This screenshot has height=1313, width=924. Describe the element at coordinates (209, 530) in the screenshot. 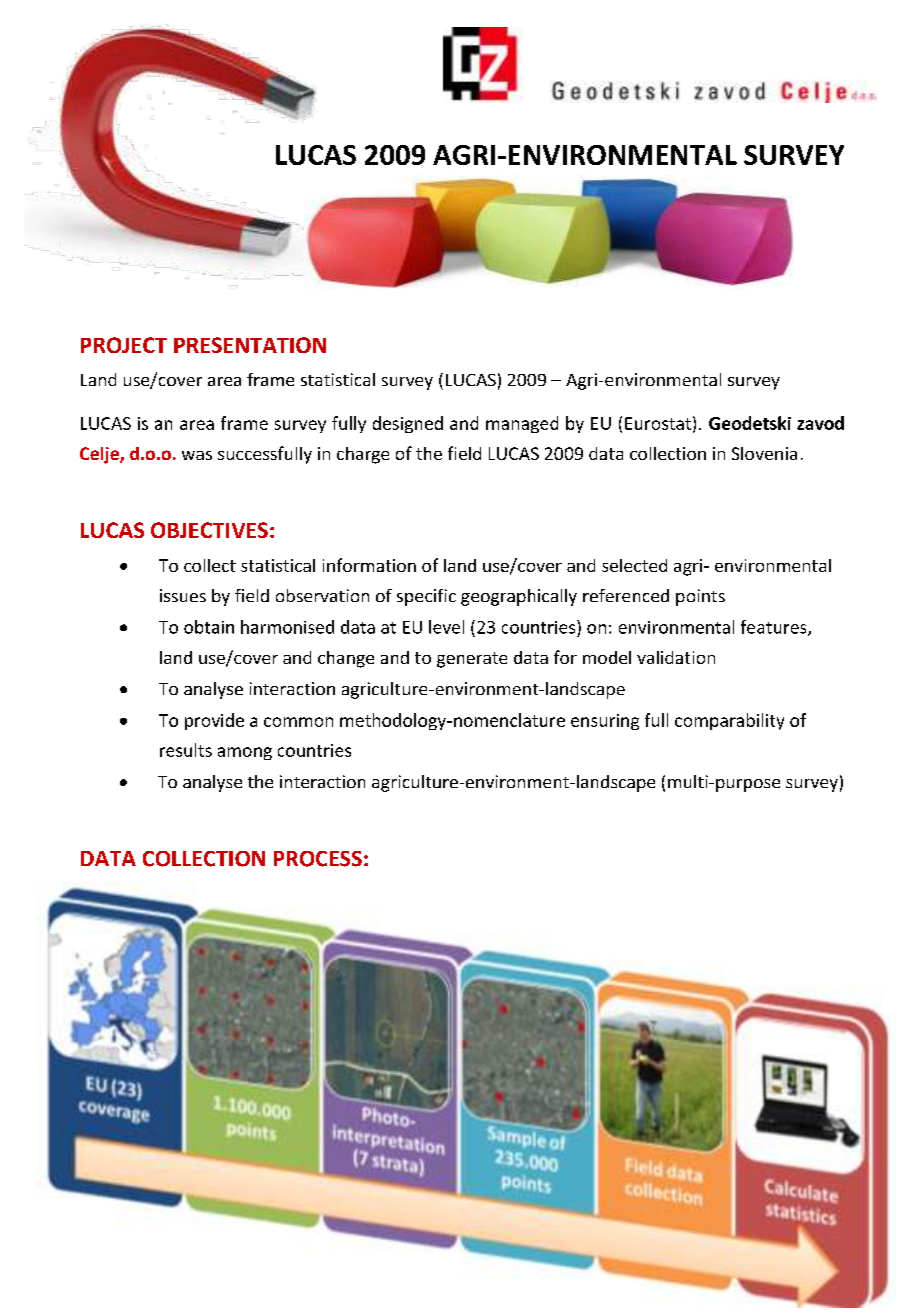

I see `OBJECTIVES` at that location.
